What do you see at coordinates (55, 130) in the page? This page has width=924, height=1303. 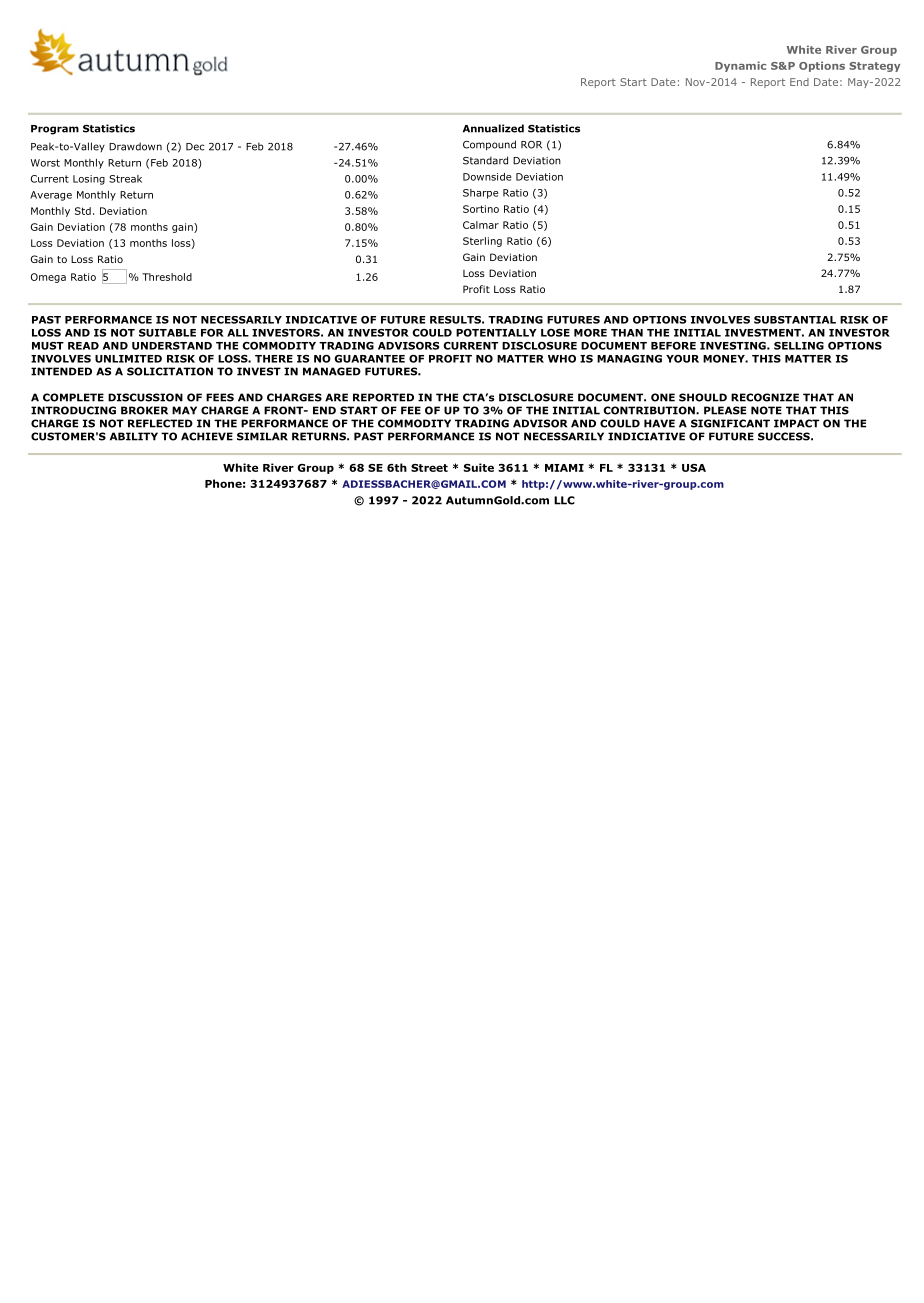 I see `Program` at bounding box center [55, 130].
